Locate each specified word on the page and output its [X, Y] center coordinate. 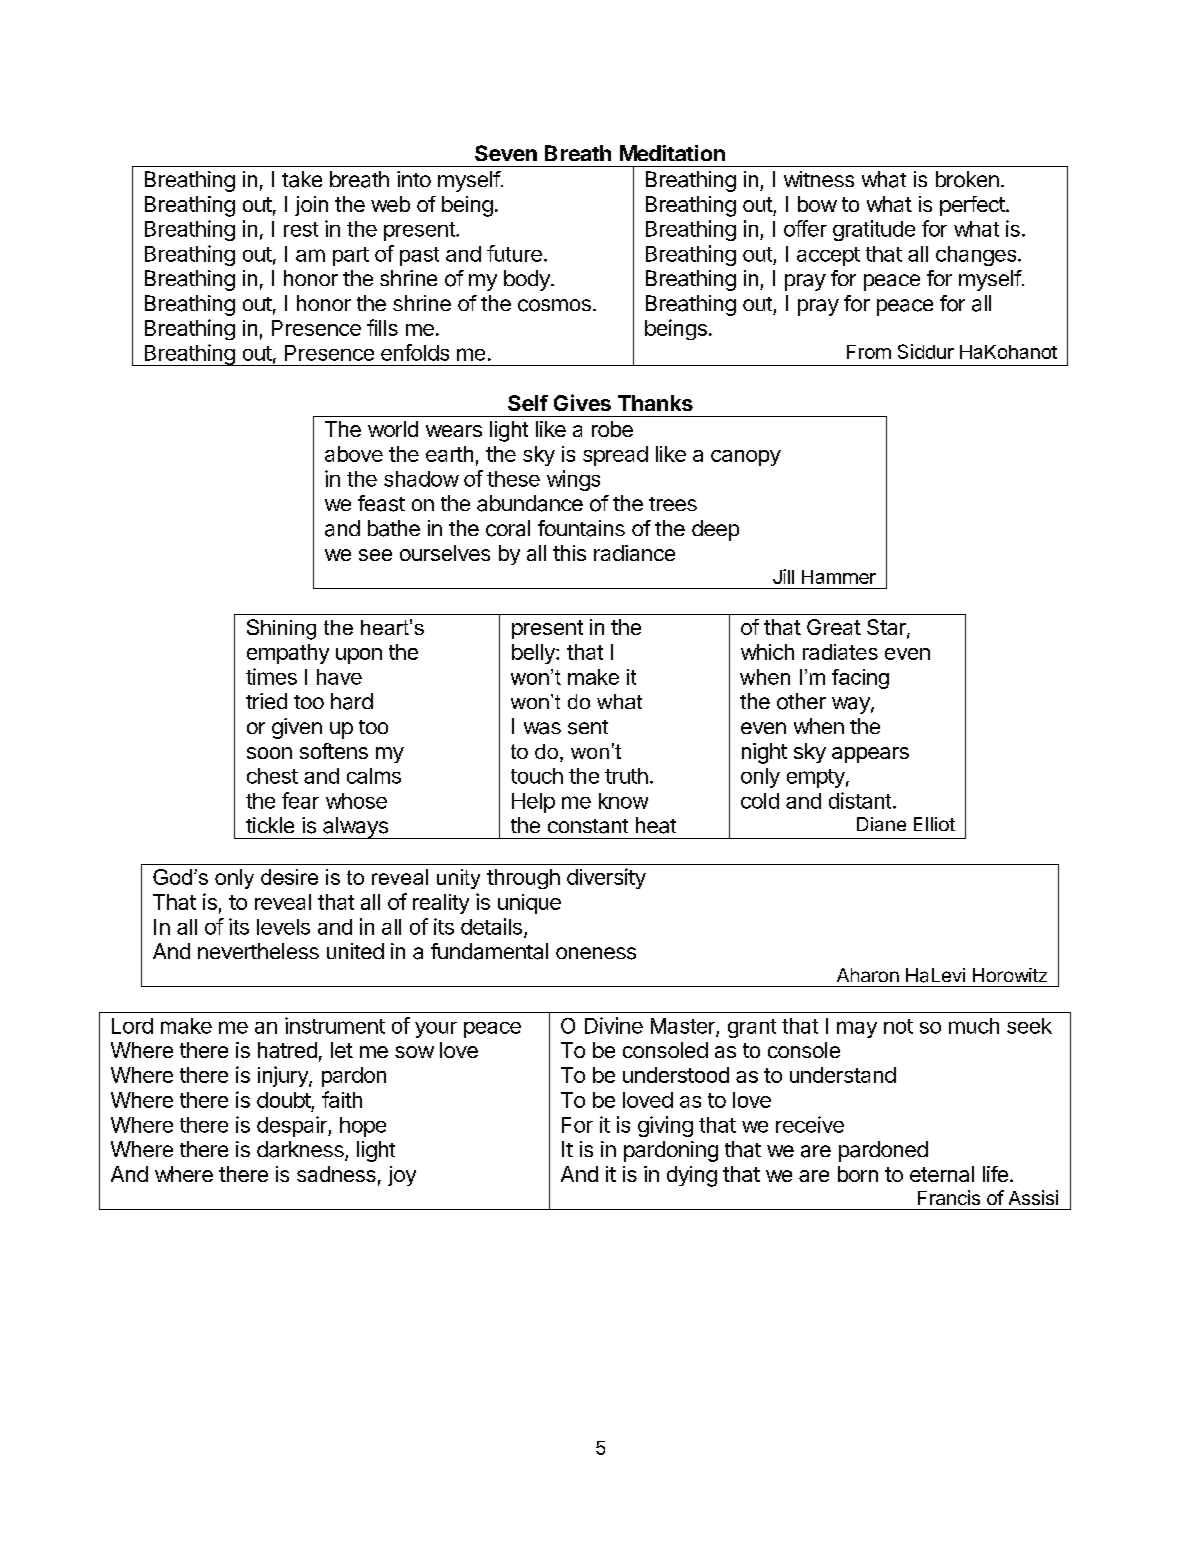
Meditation [672, 153]
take [302, 179]
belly [534, 654]
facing [860, 679]
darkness [301, 1150]
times [271, 676]
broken [967, 179]
